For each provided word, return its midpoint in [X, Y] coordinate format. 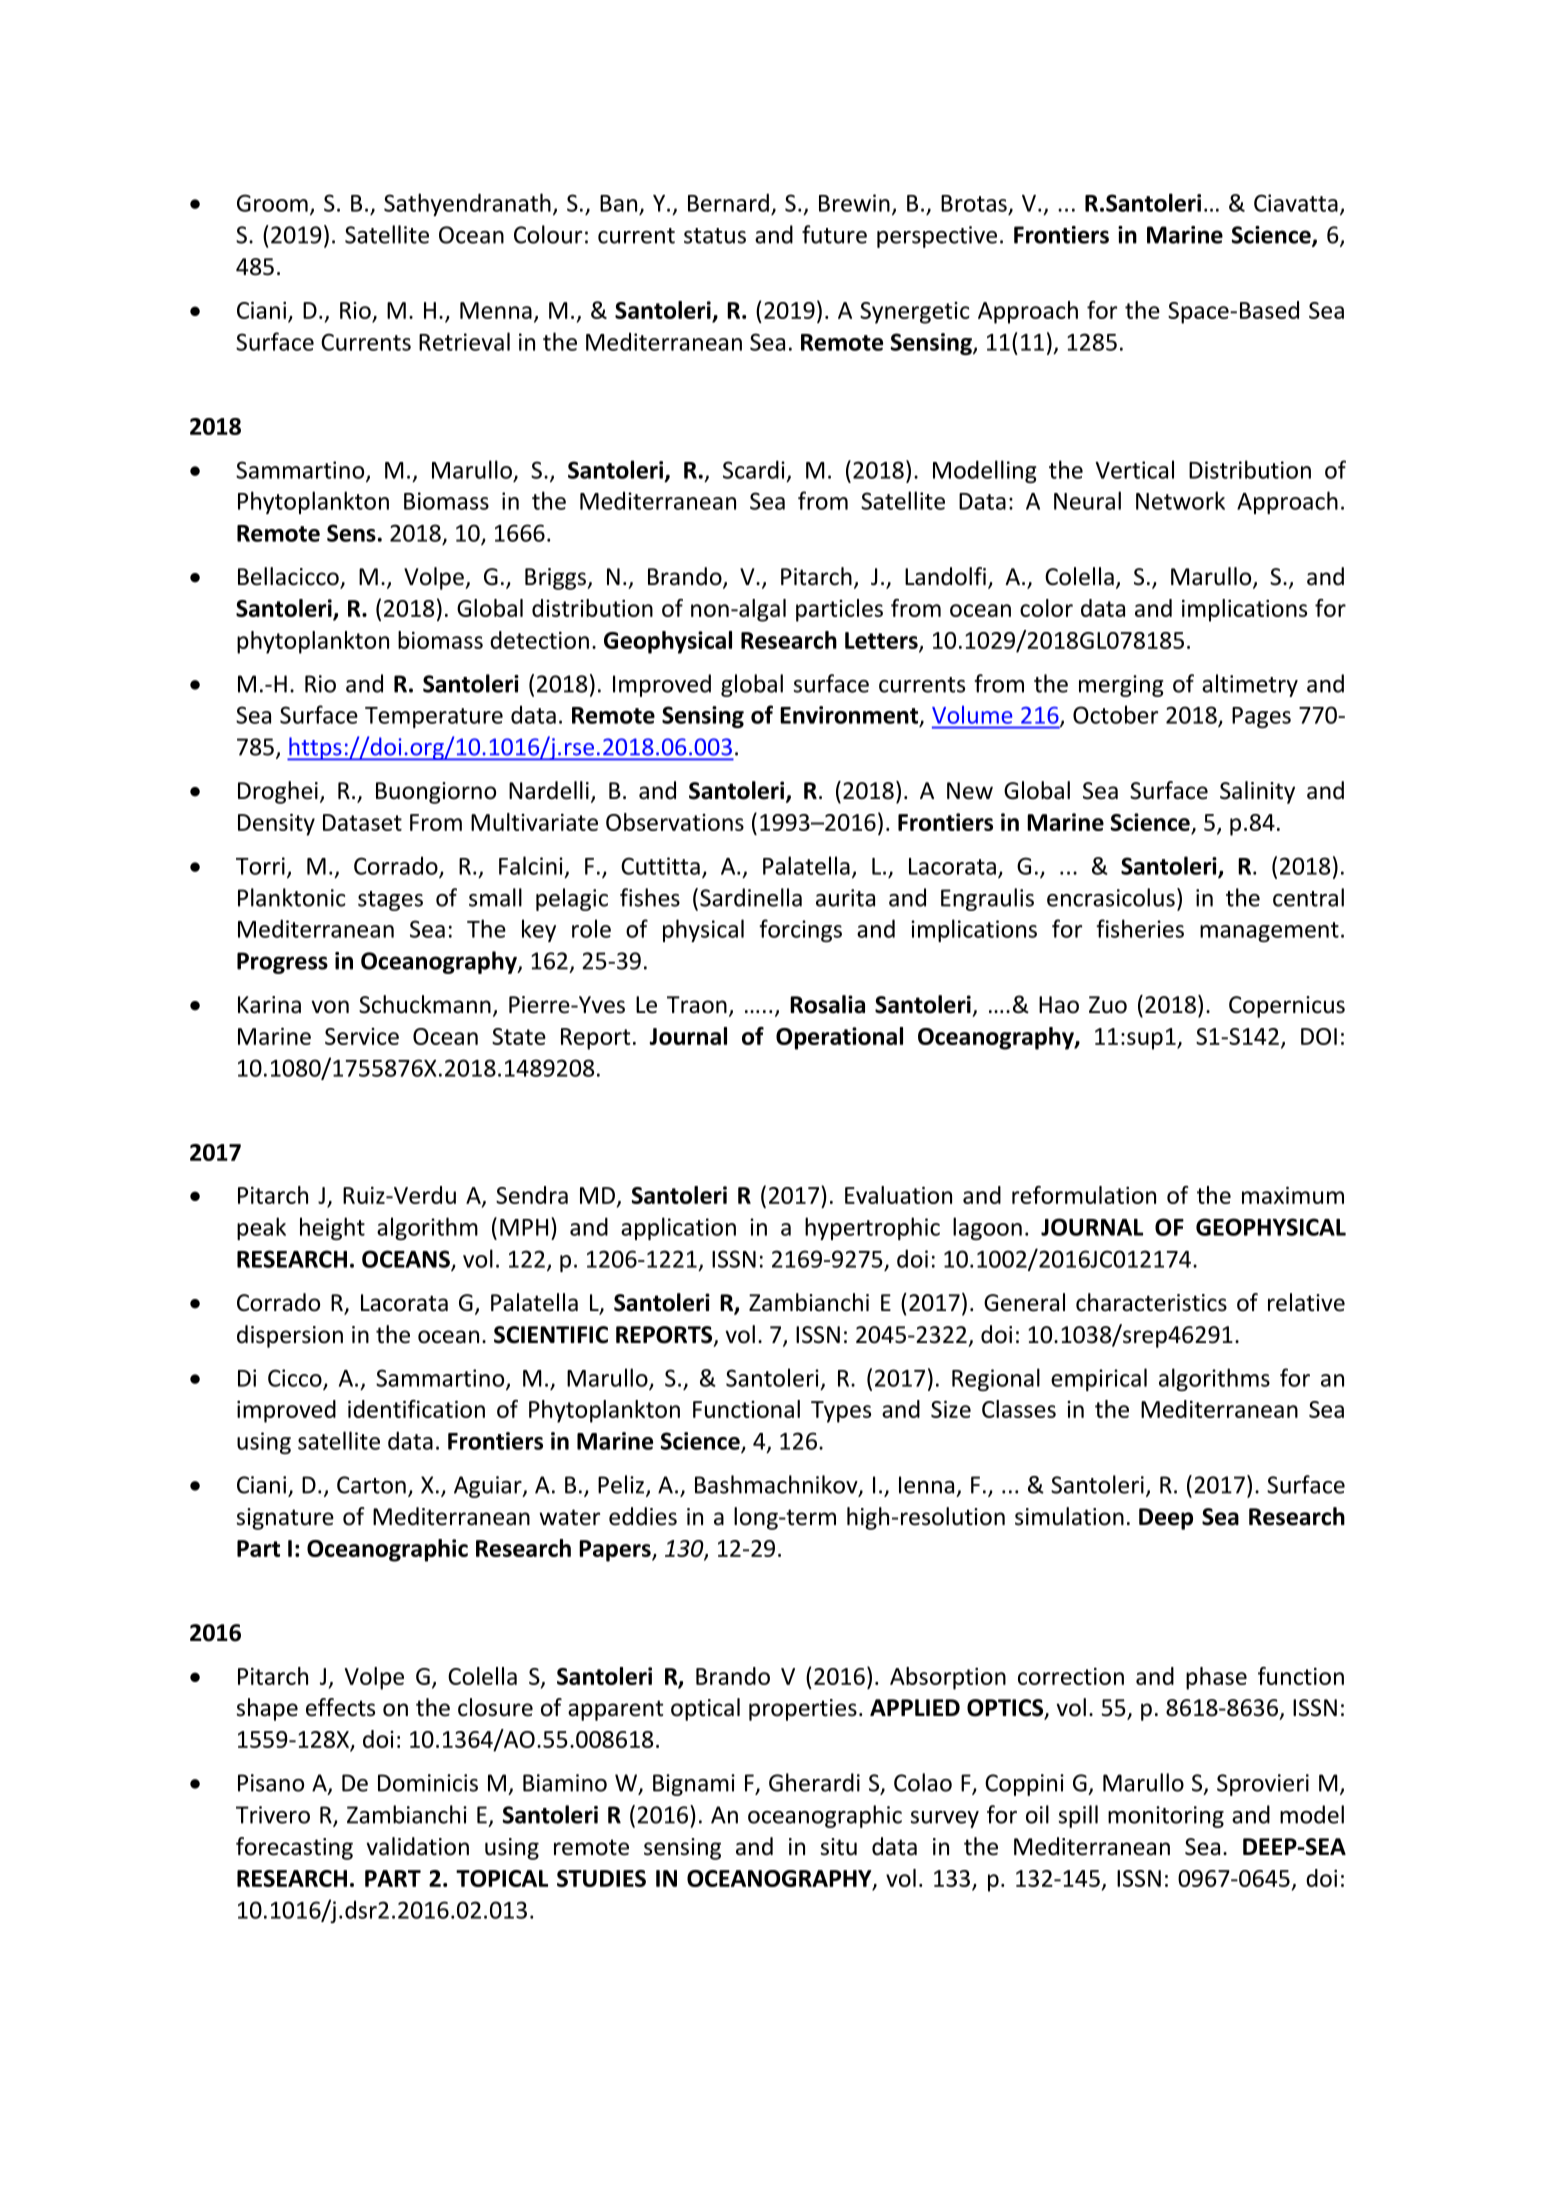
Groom [272, 203]
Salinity [1257, 792]
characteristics [1151, 1302]
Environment [850, 716]
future [834, 234]
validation [417, 1846]
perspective [937, 237]
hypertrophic [872, 1228]
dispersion [290, 1336]
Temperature [434, 717]
